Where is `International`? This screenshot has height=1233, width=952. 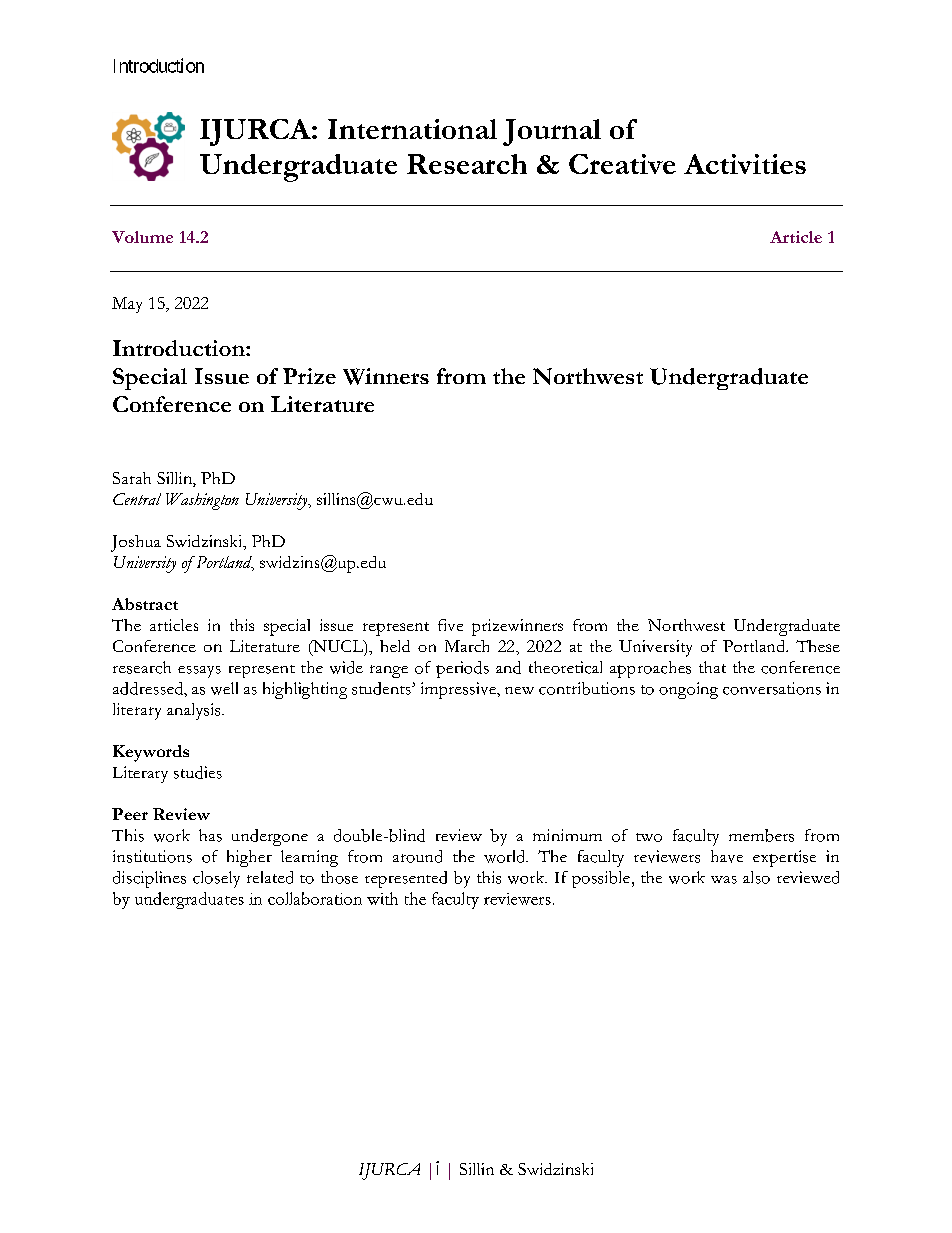 International is located at coordinates (412, 129).
